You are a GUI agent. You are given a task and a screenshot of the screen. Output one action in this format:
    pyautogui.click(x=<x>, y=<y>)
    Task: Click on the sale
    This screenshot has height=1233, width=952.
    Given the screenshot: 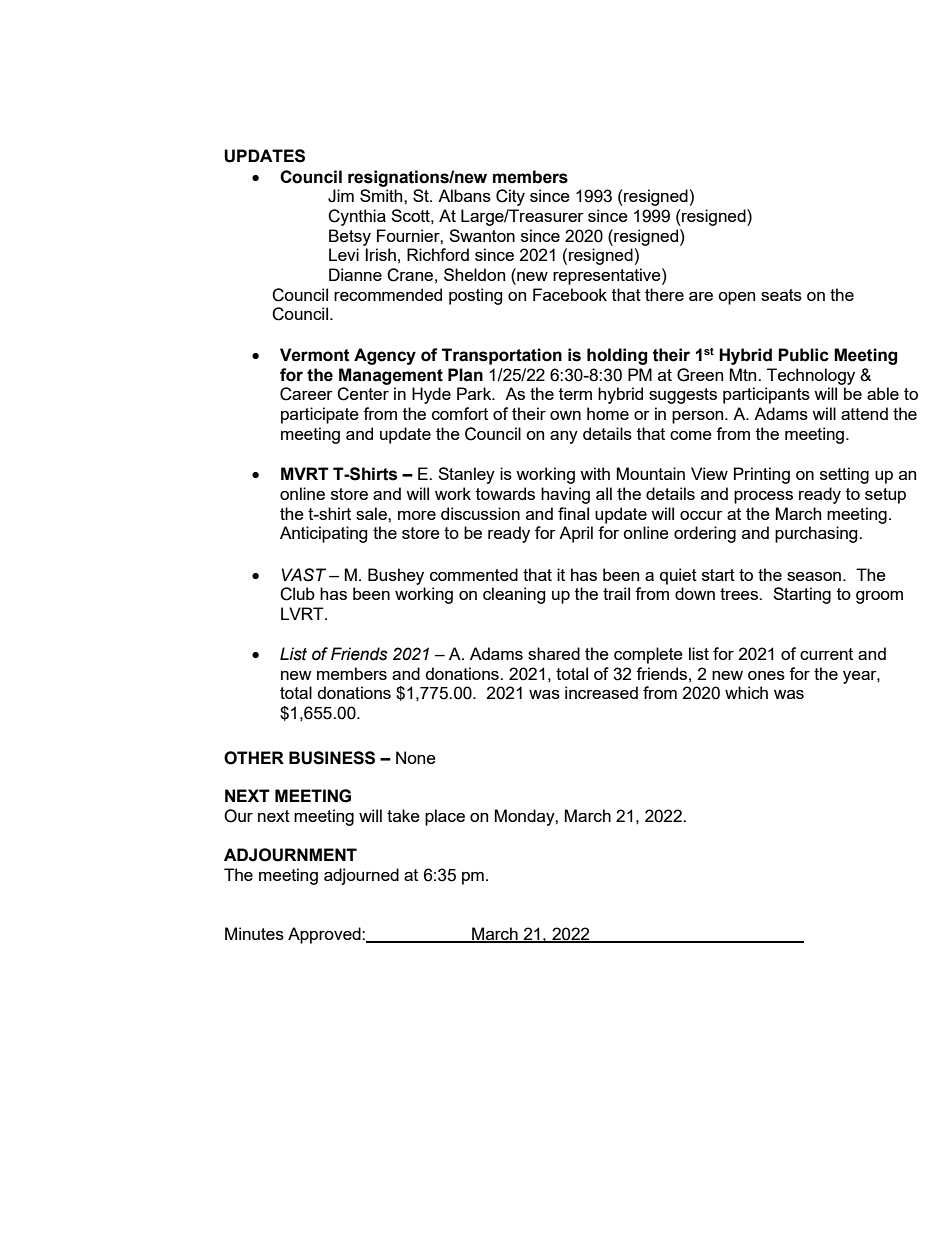 What is the action you would take?
    pyautogui.click(x=372, y=513)
